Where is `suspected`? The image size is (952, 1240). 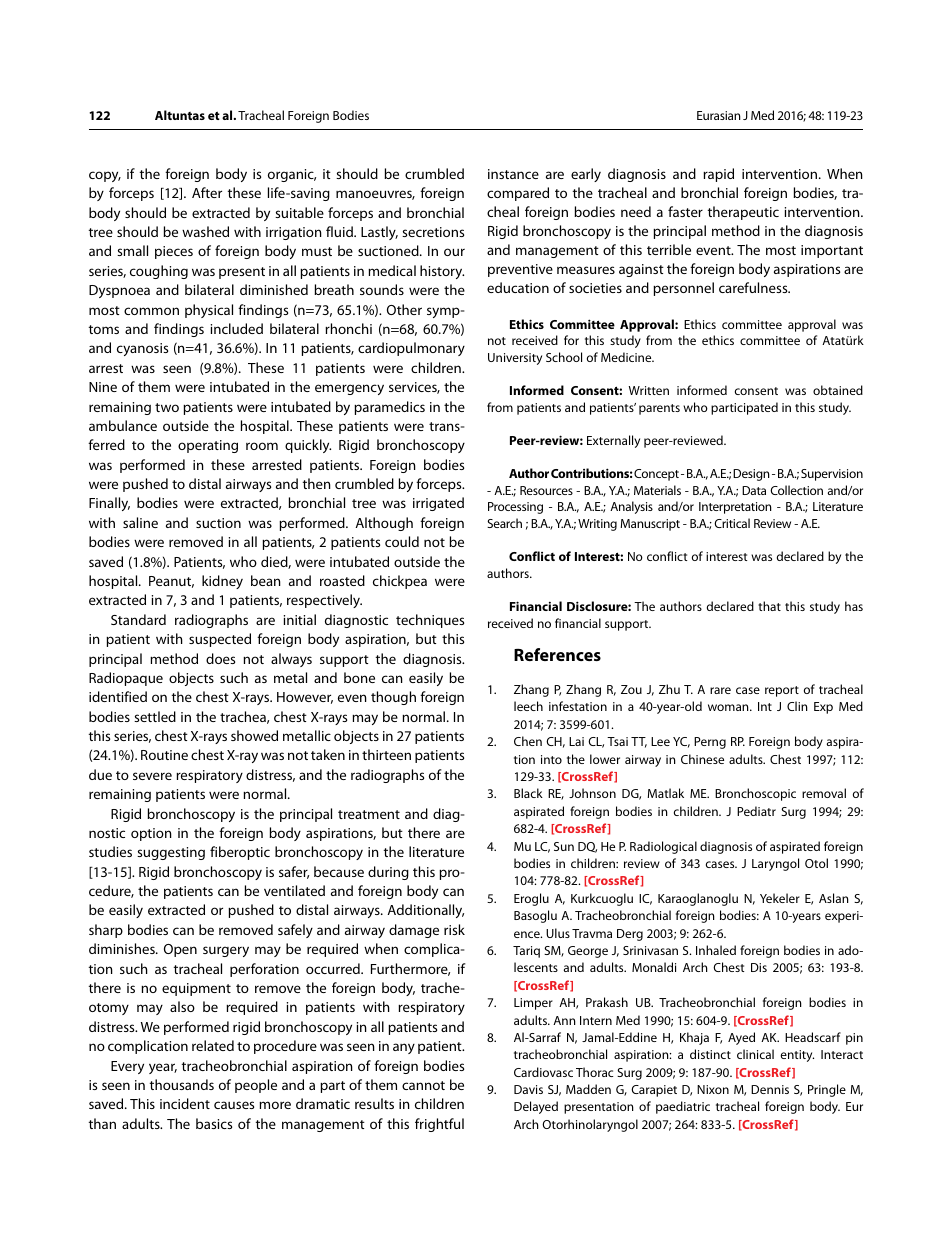
suspected is located at coordinates (220, 640).
